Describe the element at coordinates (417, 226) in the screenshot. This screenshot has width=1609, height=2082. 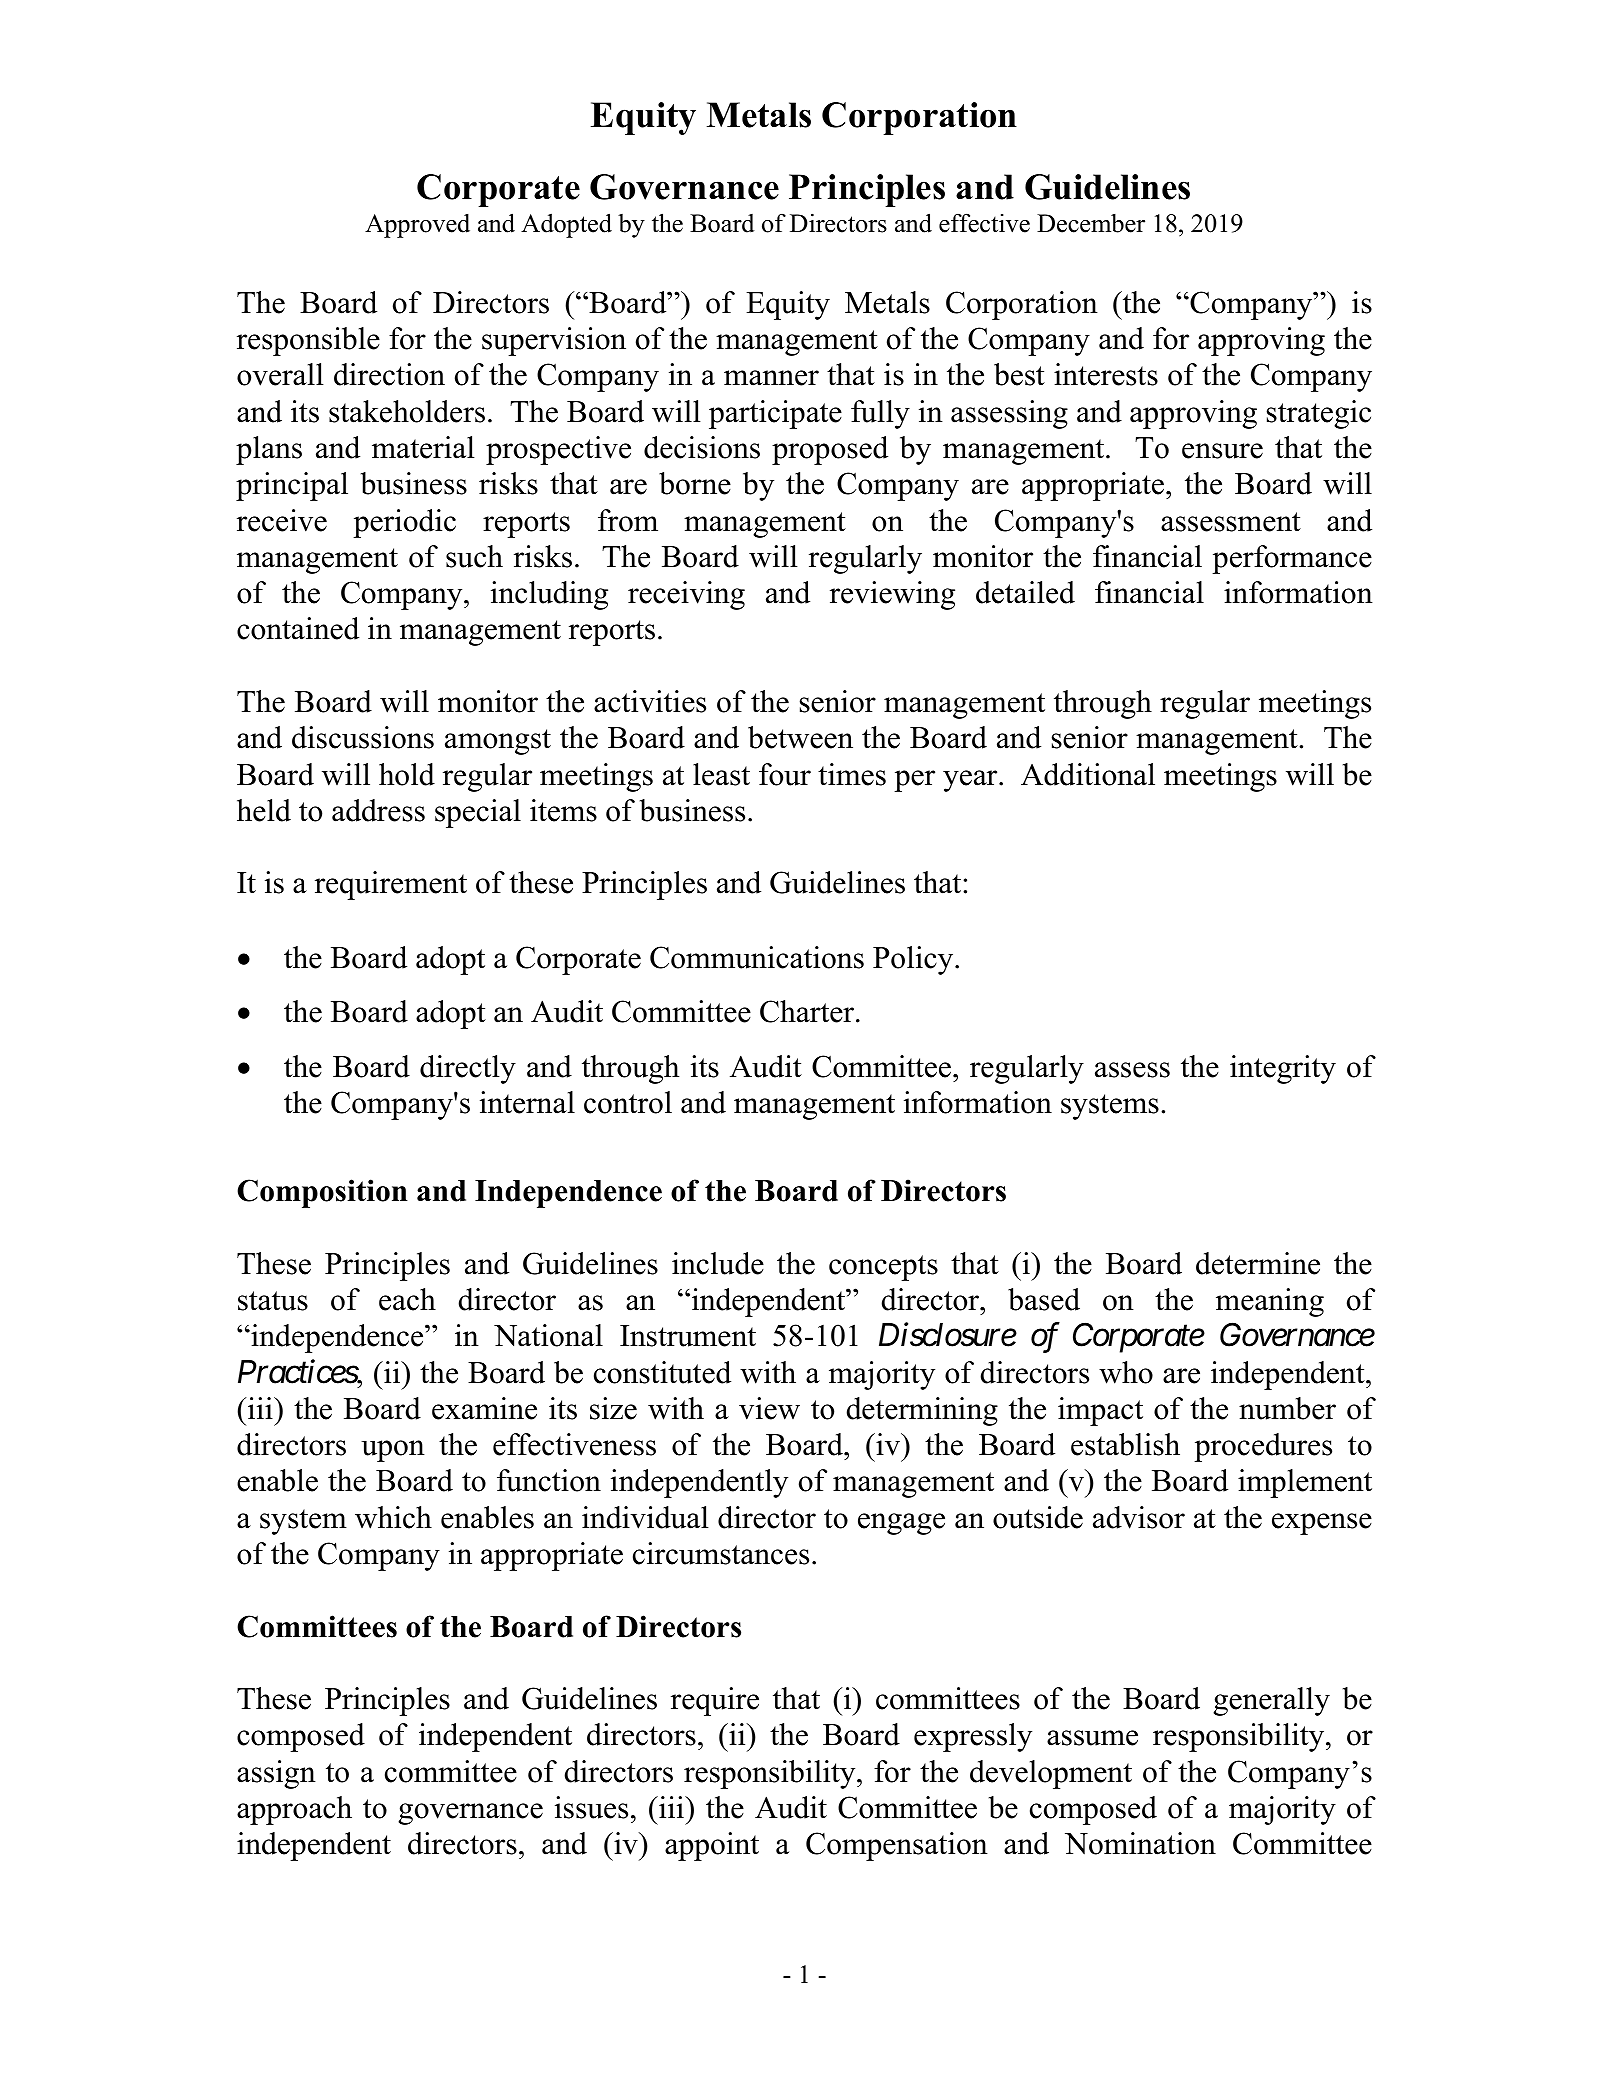
I see `Approved` at that location.
